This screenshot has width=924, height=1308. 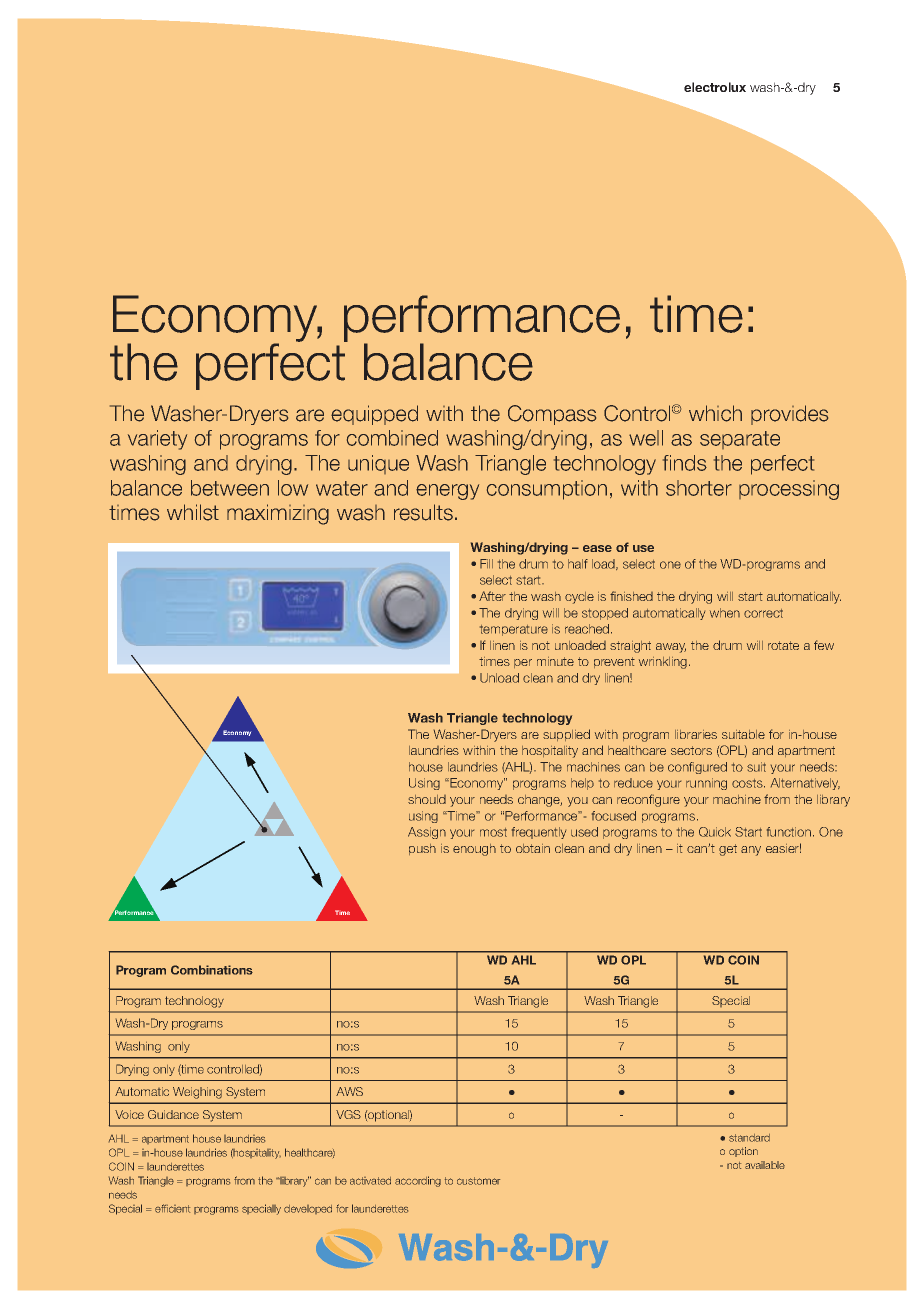 What do you see at coordinates (392, 438) in the screenshot?
I see `combined` at bounding box center [392, 438].
